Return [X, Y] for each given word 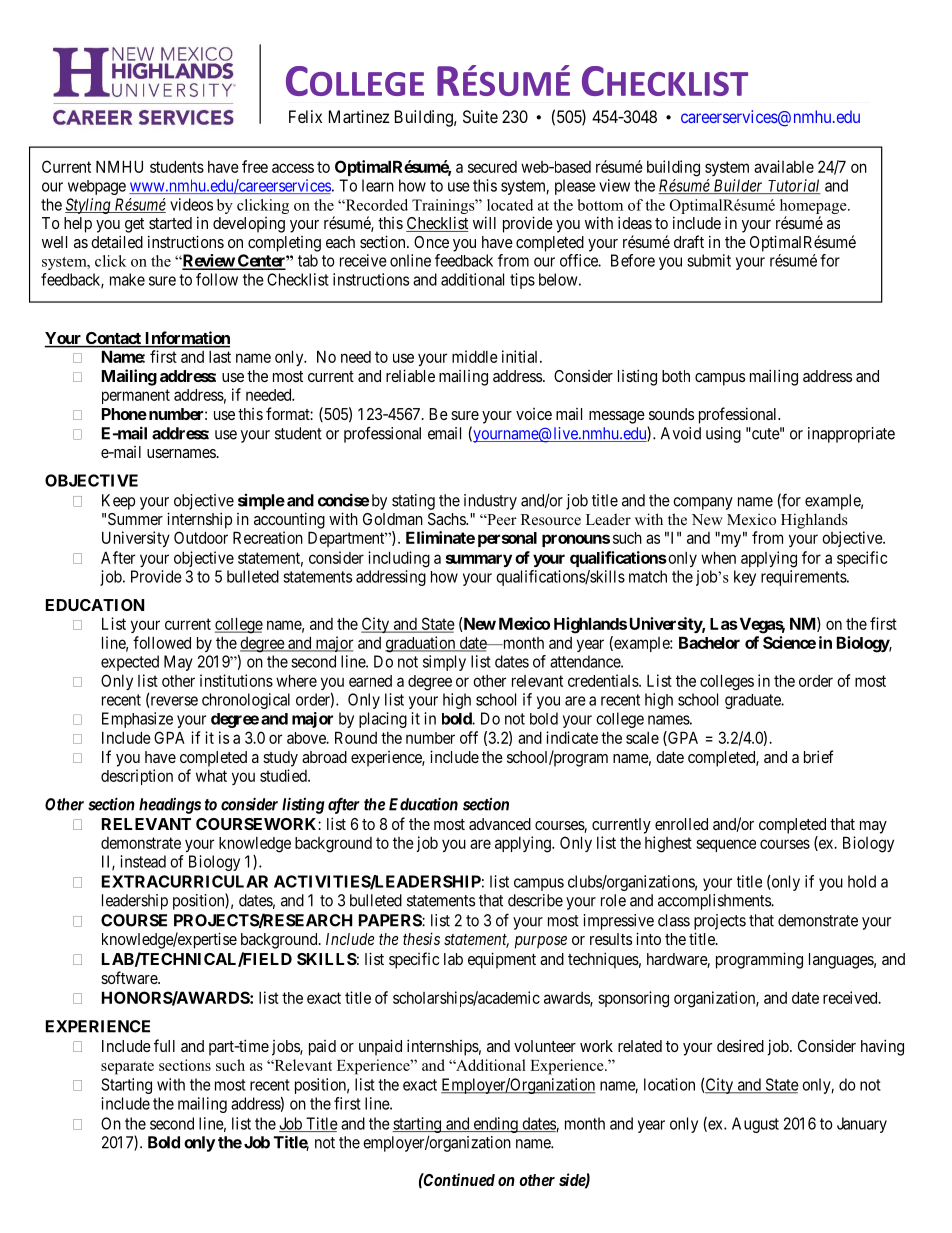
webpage [97, 187]
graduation [421, 644]
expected [130, 663]
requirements [804, 578]
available [784, 166]
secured [492, 167]
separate [127, 1068]
